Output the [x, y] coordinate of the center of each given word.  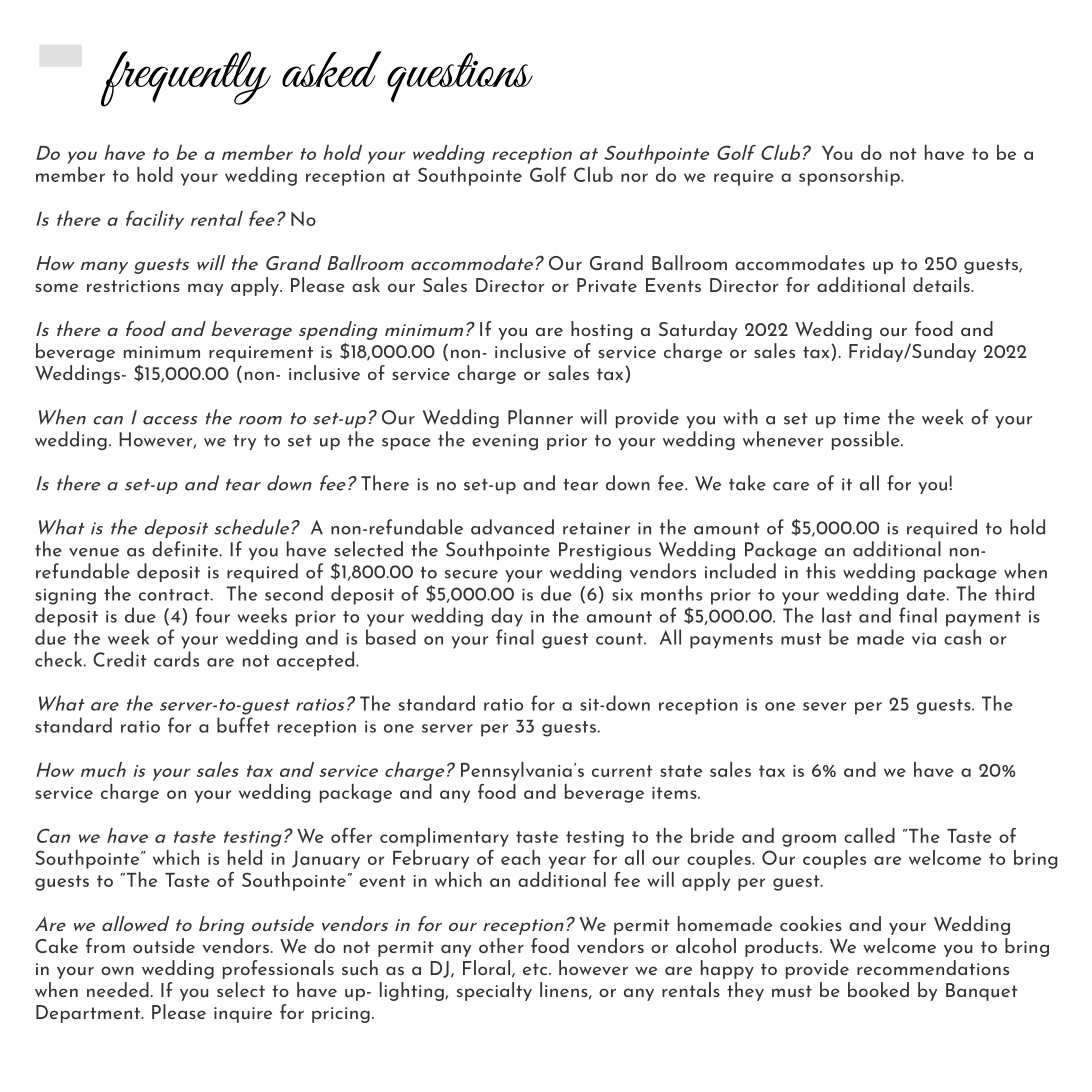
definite [186, 549]
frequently [186, 79]
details [942, 284]
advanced [512, 527]
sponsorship [850, 176]
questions [460, 77]
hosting [601, 330]
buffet [243, 725]
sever [824, 706]
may [205, 289]
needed [118, 989]
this [821, 571]
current [622, 771]
